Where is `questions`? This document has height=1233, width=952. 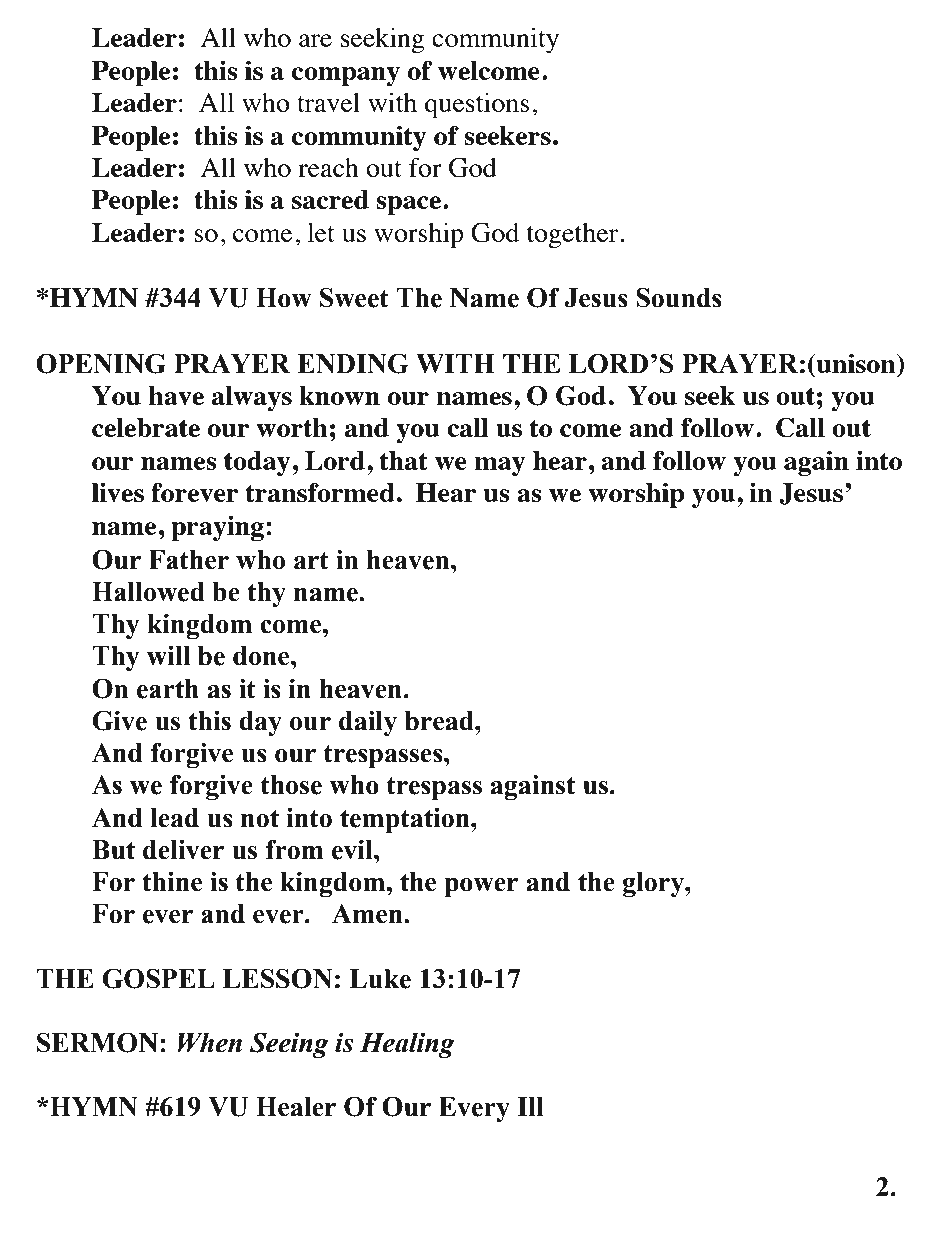 questions is located at coordinates (477, 105).
